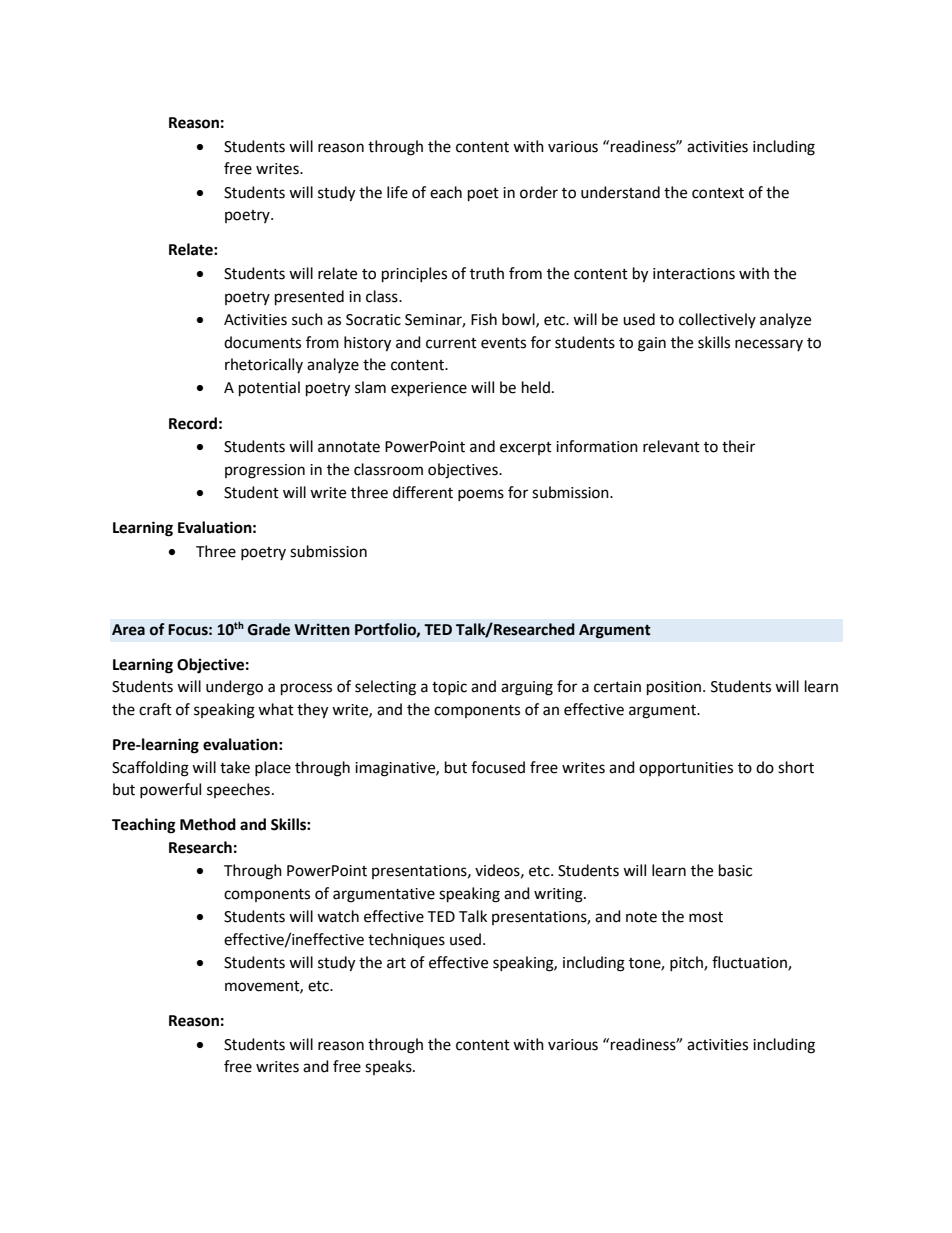  Describe the element at coordinates (449, 688) in the image. I see `topic` at that location.
